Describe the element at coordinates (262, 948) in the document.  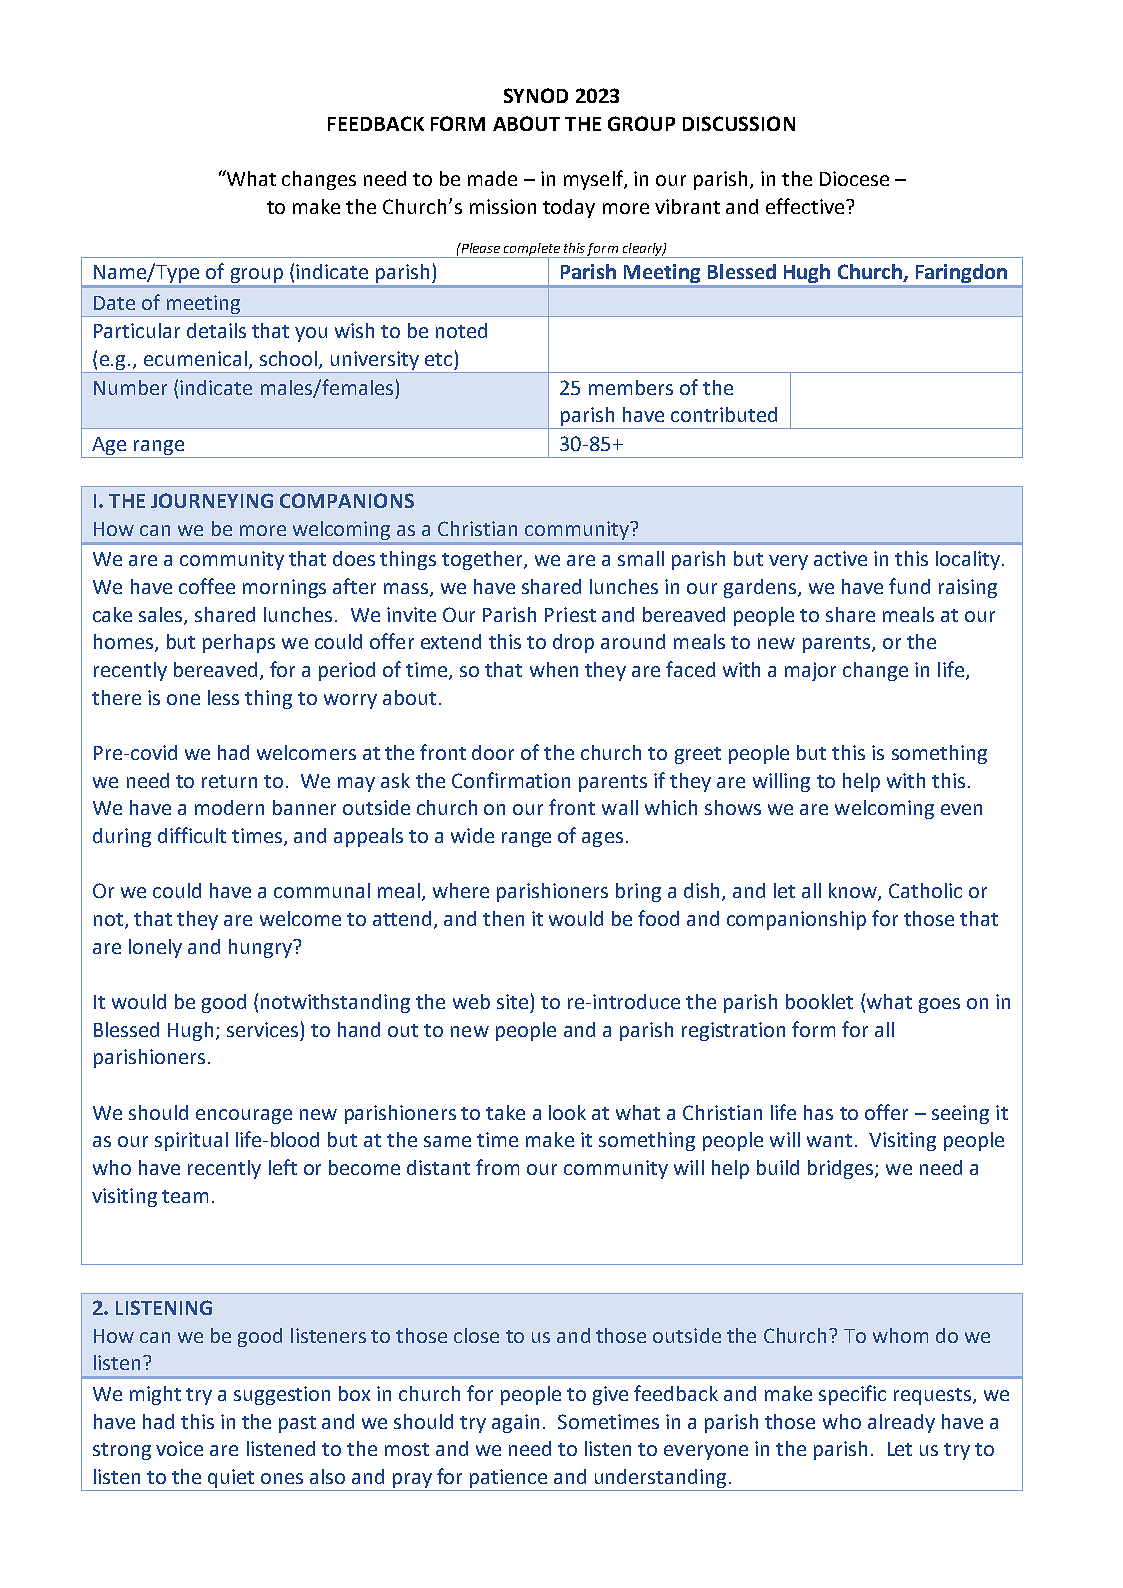
I see `hungry` at that location.
